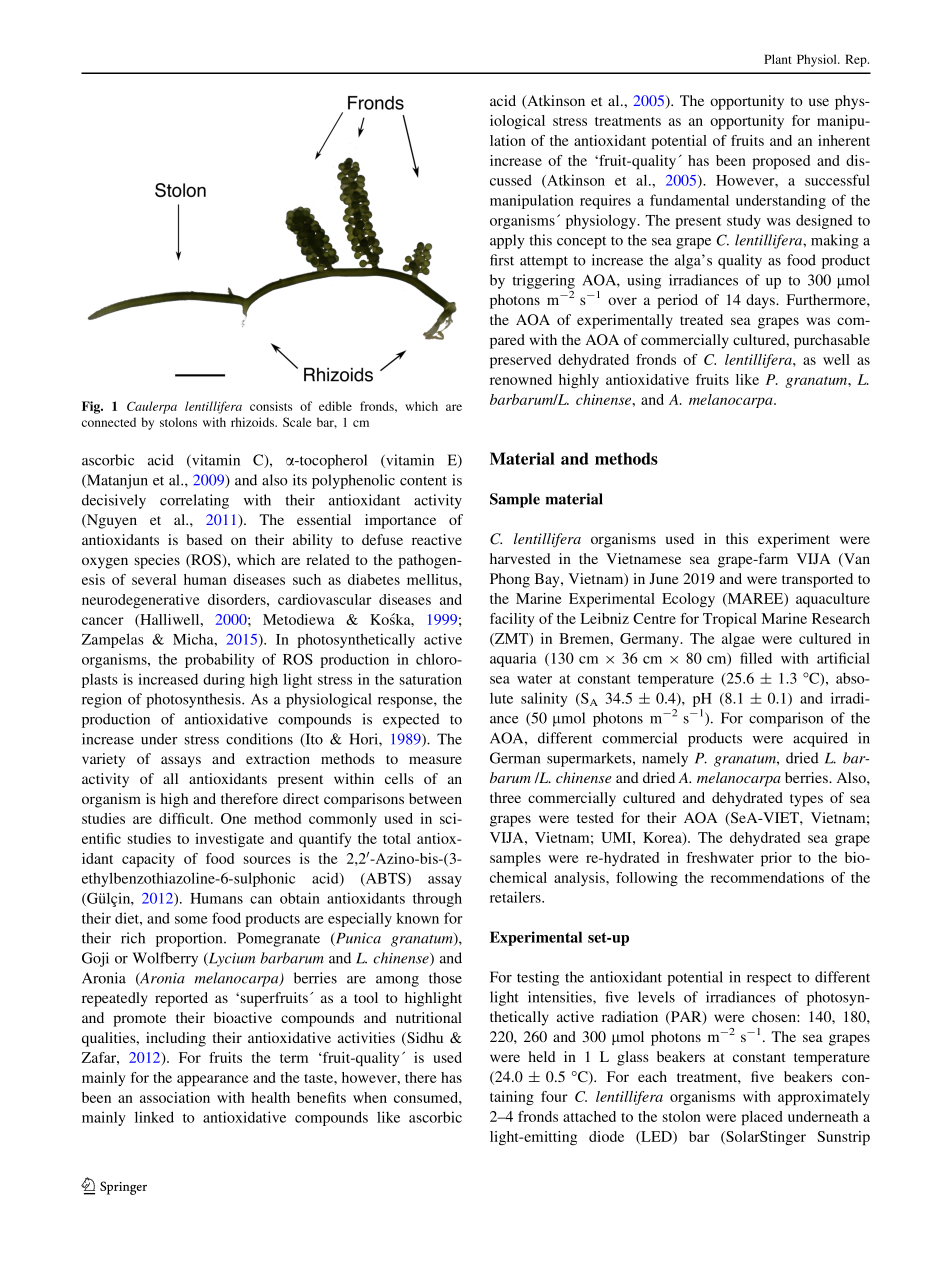 This document has height=1265, width=952. I want to click on requires, so click(605, 201).
